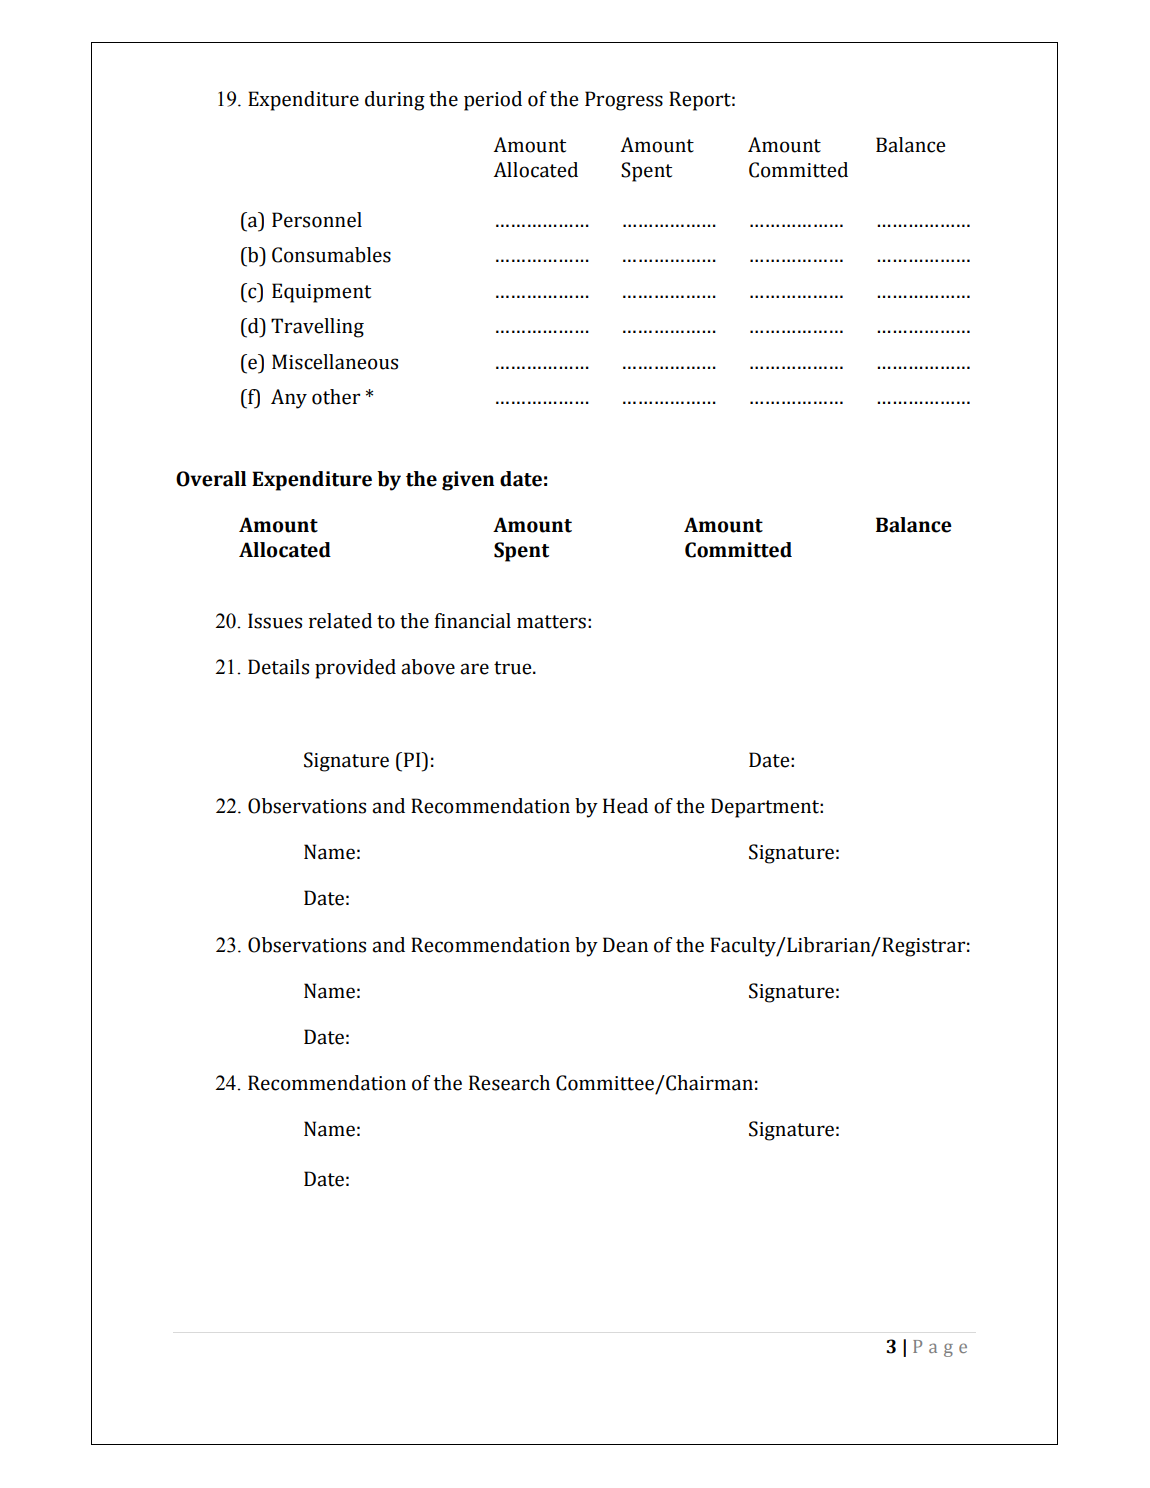 The height and width of the screenshot is (1488, 1150). I want to click on Any, so click(289, 399).
